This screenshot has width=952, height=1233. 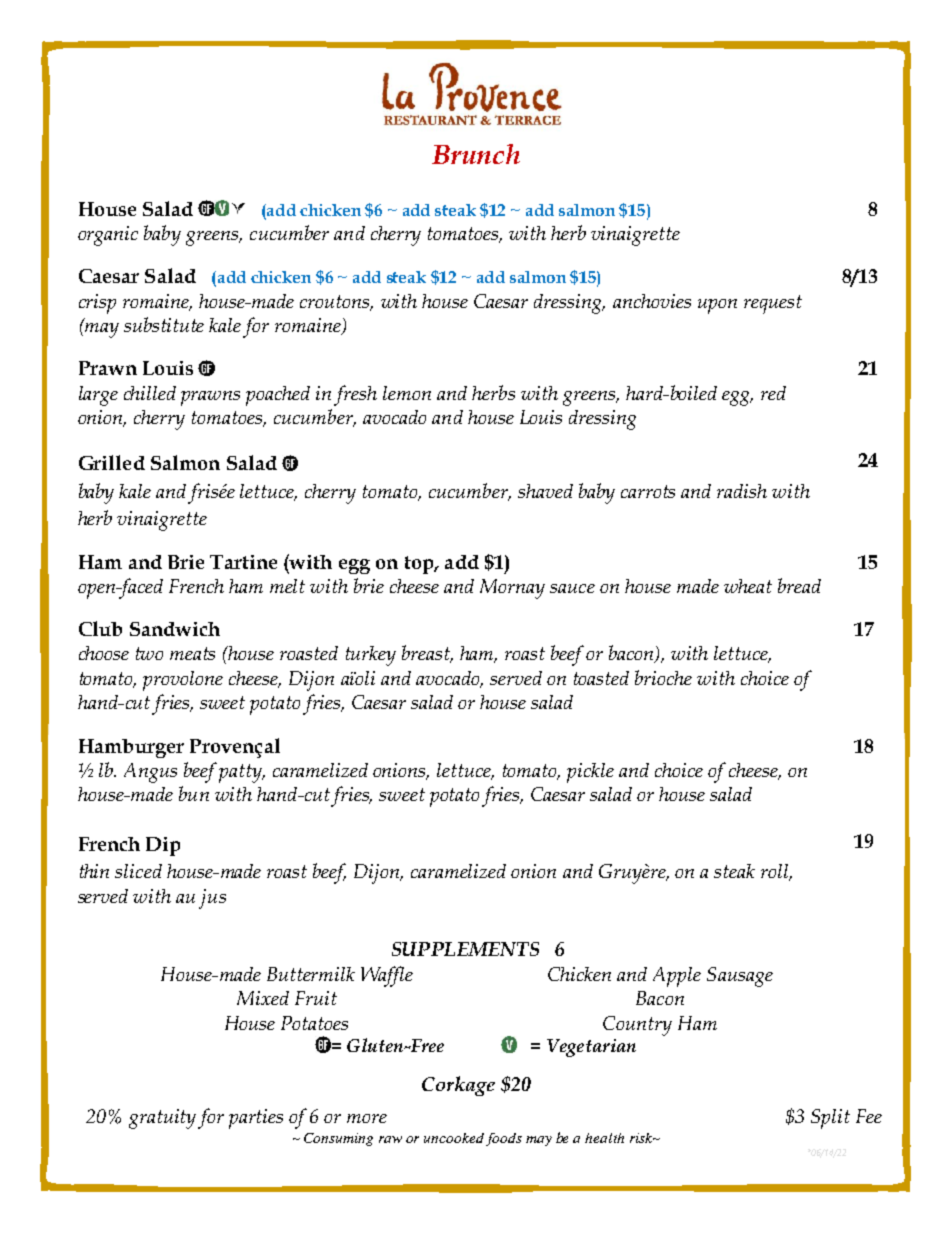 I want to click on bread, so click(x=799, y=585).
